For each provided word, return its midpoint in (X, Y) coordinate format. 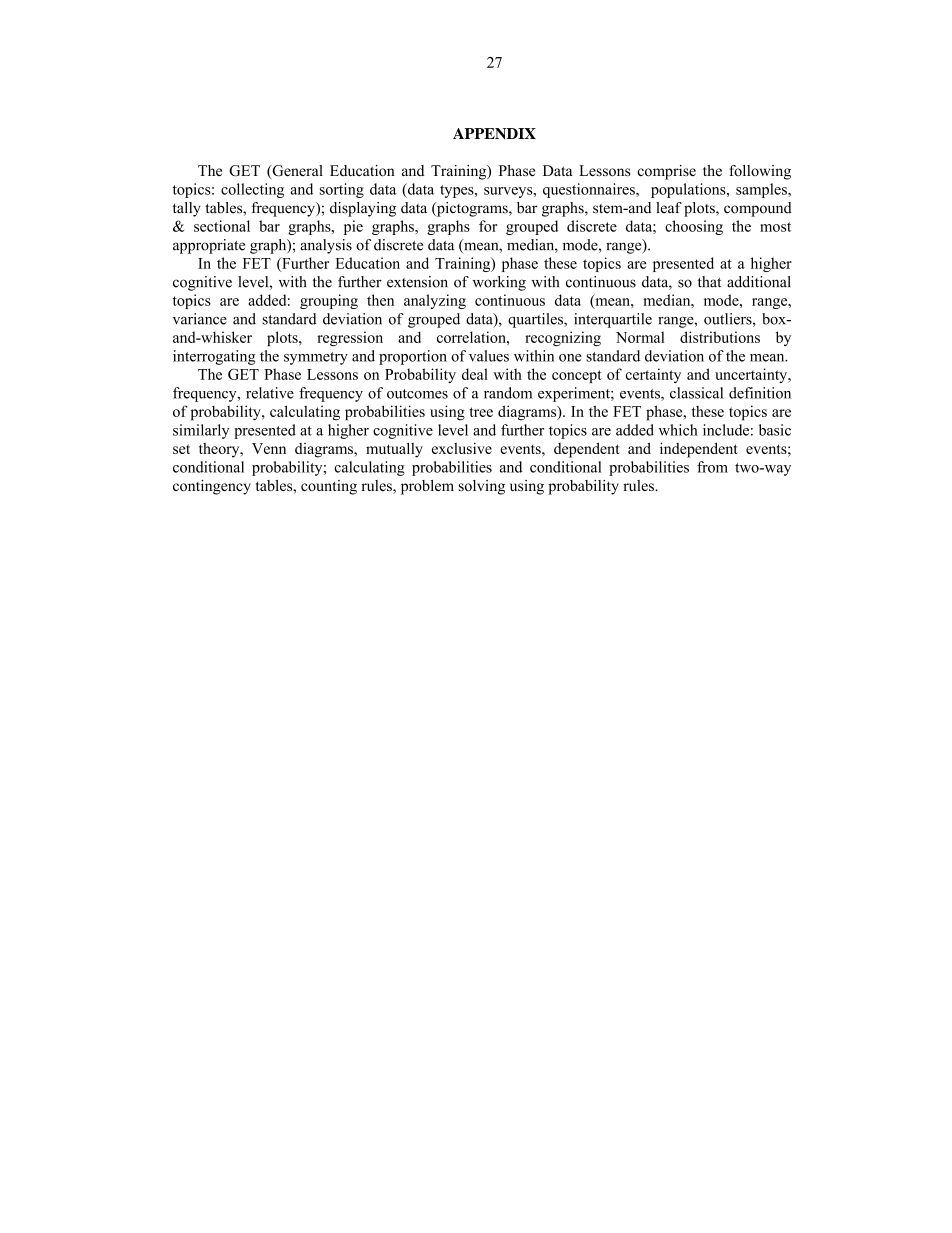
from (712, 467)
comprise (666, 172)
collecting (252, 190)
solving (482, 487)
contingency (212, 487)
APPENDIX (494, 133)
